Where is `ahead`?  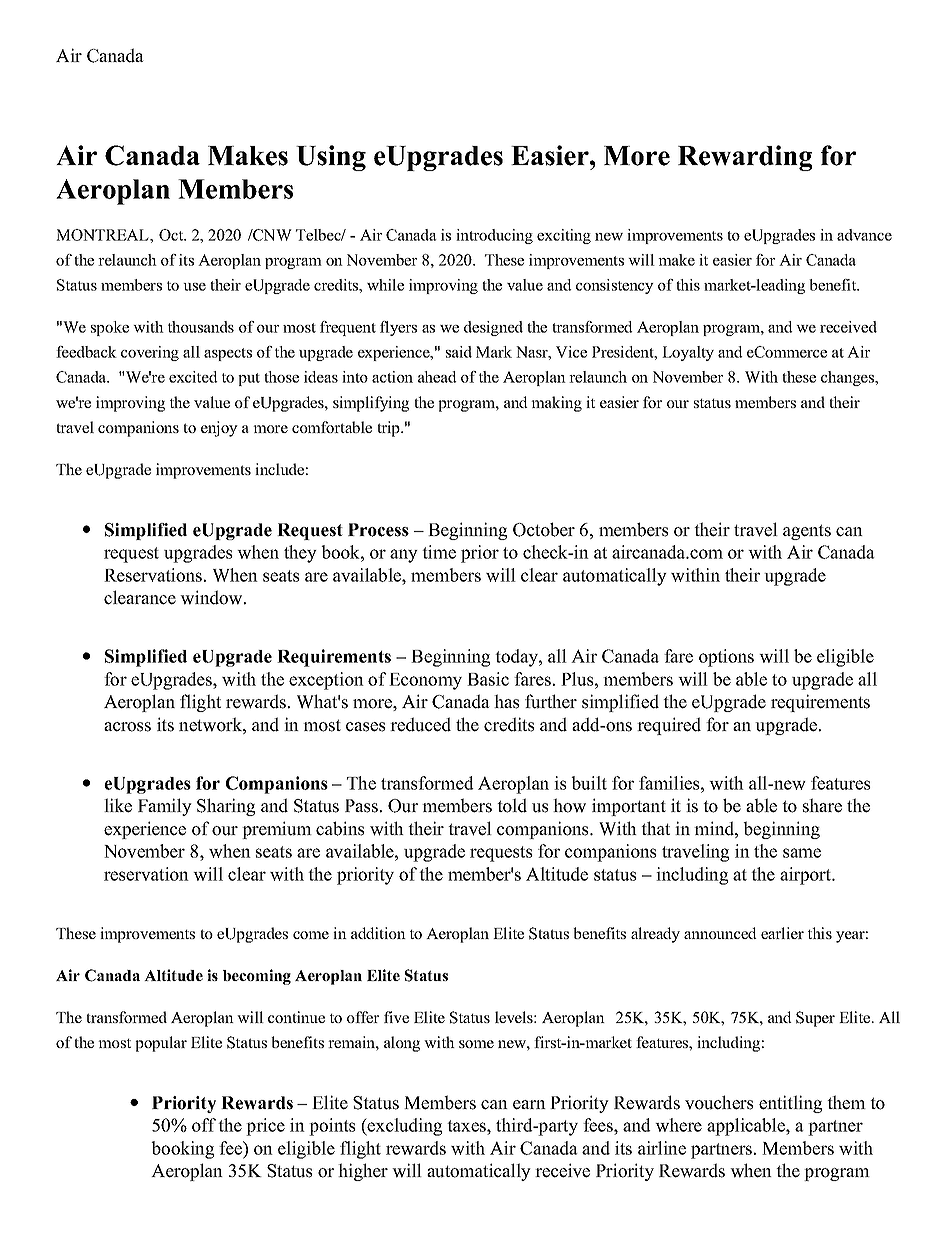 ahead is located at coordinates (437, 377).
